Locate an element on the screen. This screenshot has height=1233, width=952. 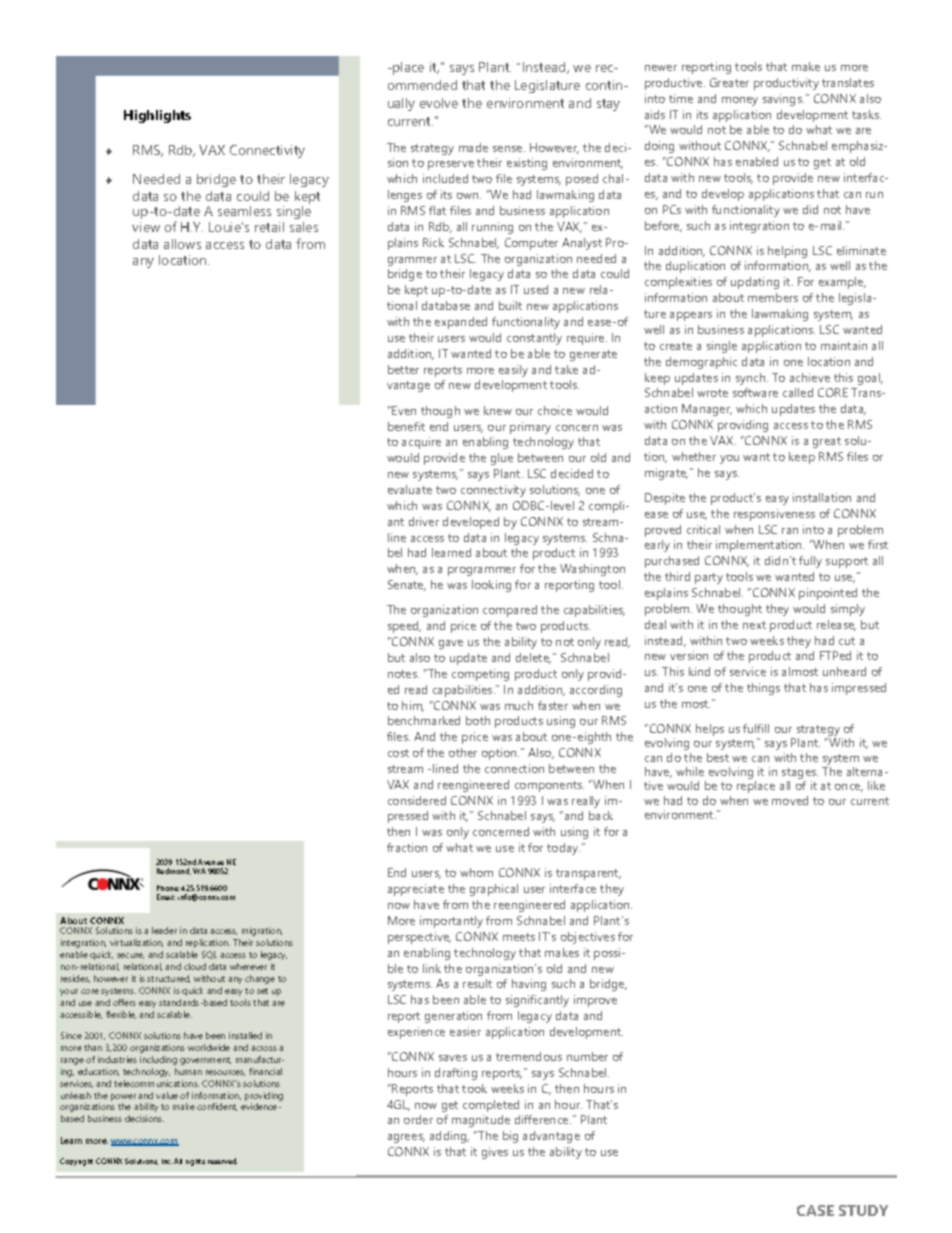
CASE is located at coordinates (815, 1210).
